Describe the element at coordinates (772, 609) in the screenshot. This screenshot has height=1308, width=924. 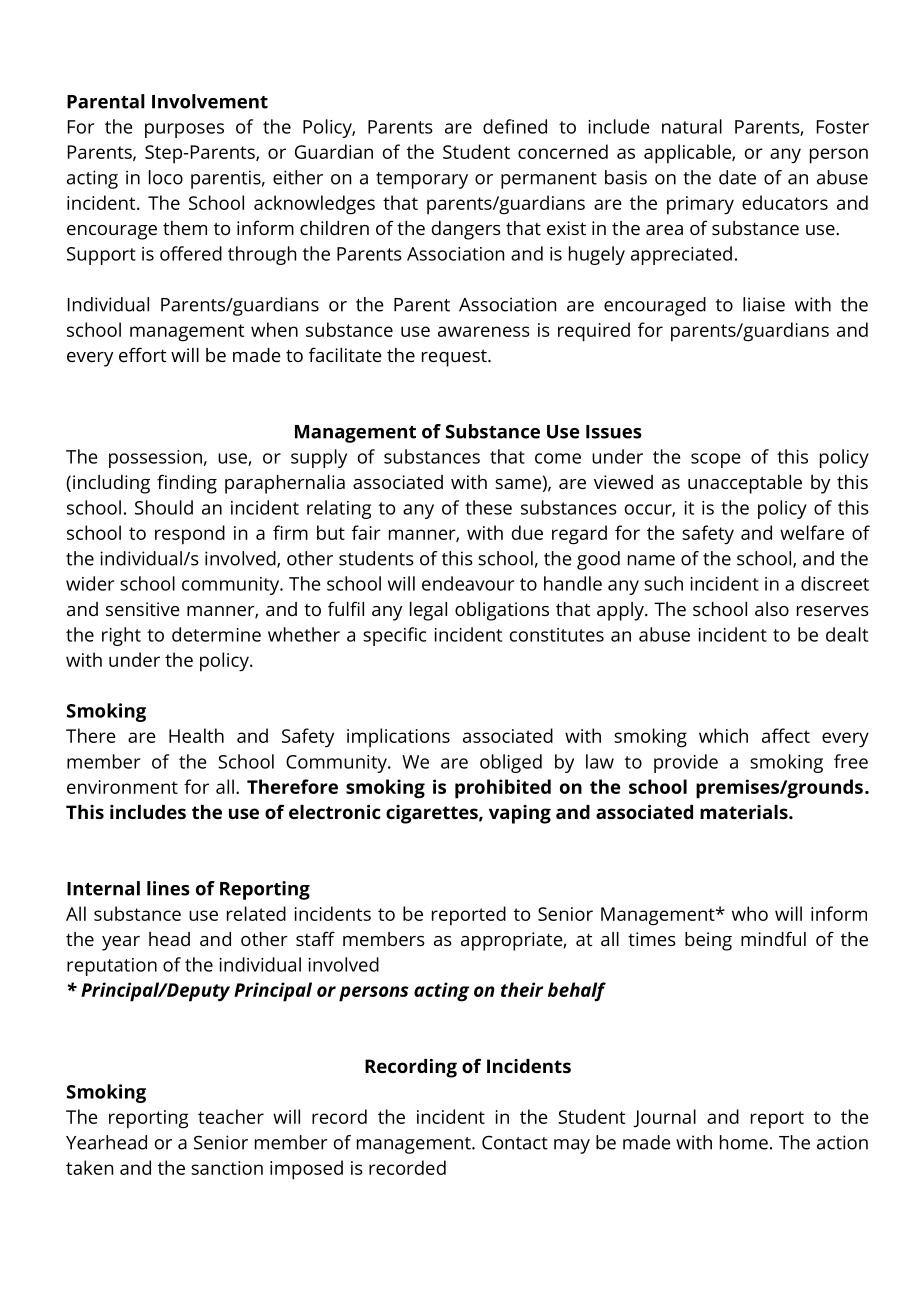
I see `also` at that location.
